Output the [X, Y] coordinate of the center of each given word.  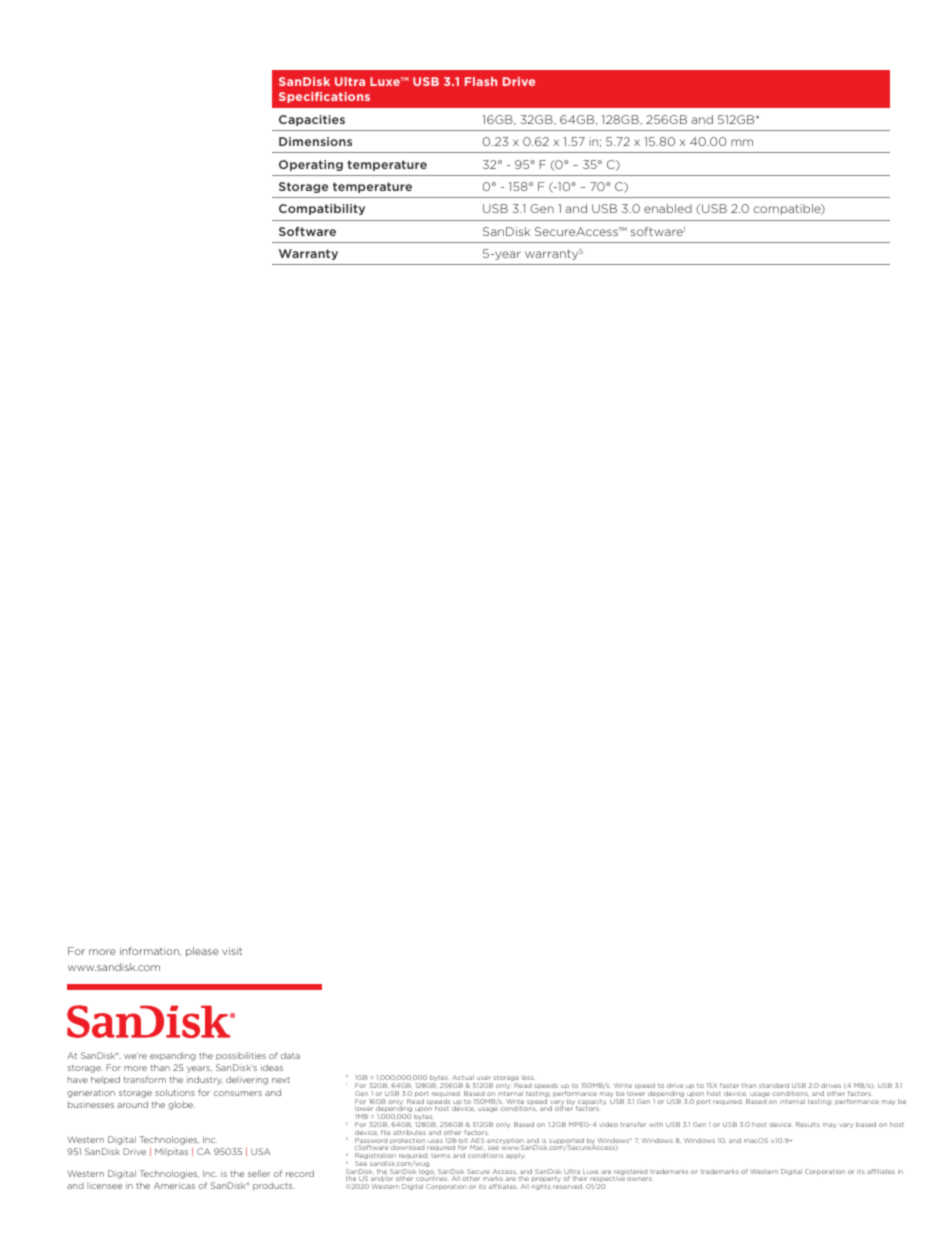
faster [729, 1085]
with [656, 1124]
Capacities [312, 120]
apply [515, 1156]
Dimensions [315, 141]
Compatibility [322, 209]
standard [774, 1085]
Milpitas [171, 1152]
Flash [481, 81]
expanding [173, 1056]
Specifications [324, 97]
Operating [311, 165]
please [202, 952]
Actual [463, 1077]
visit [232, 951]
